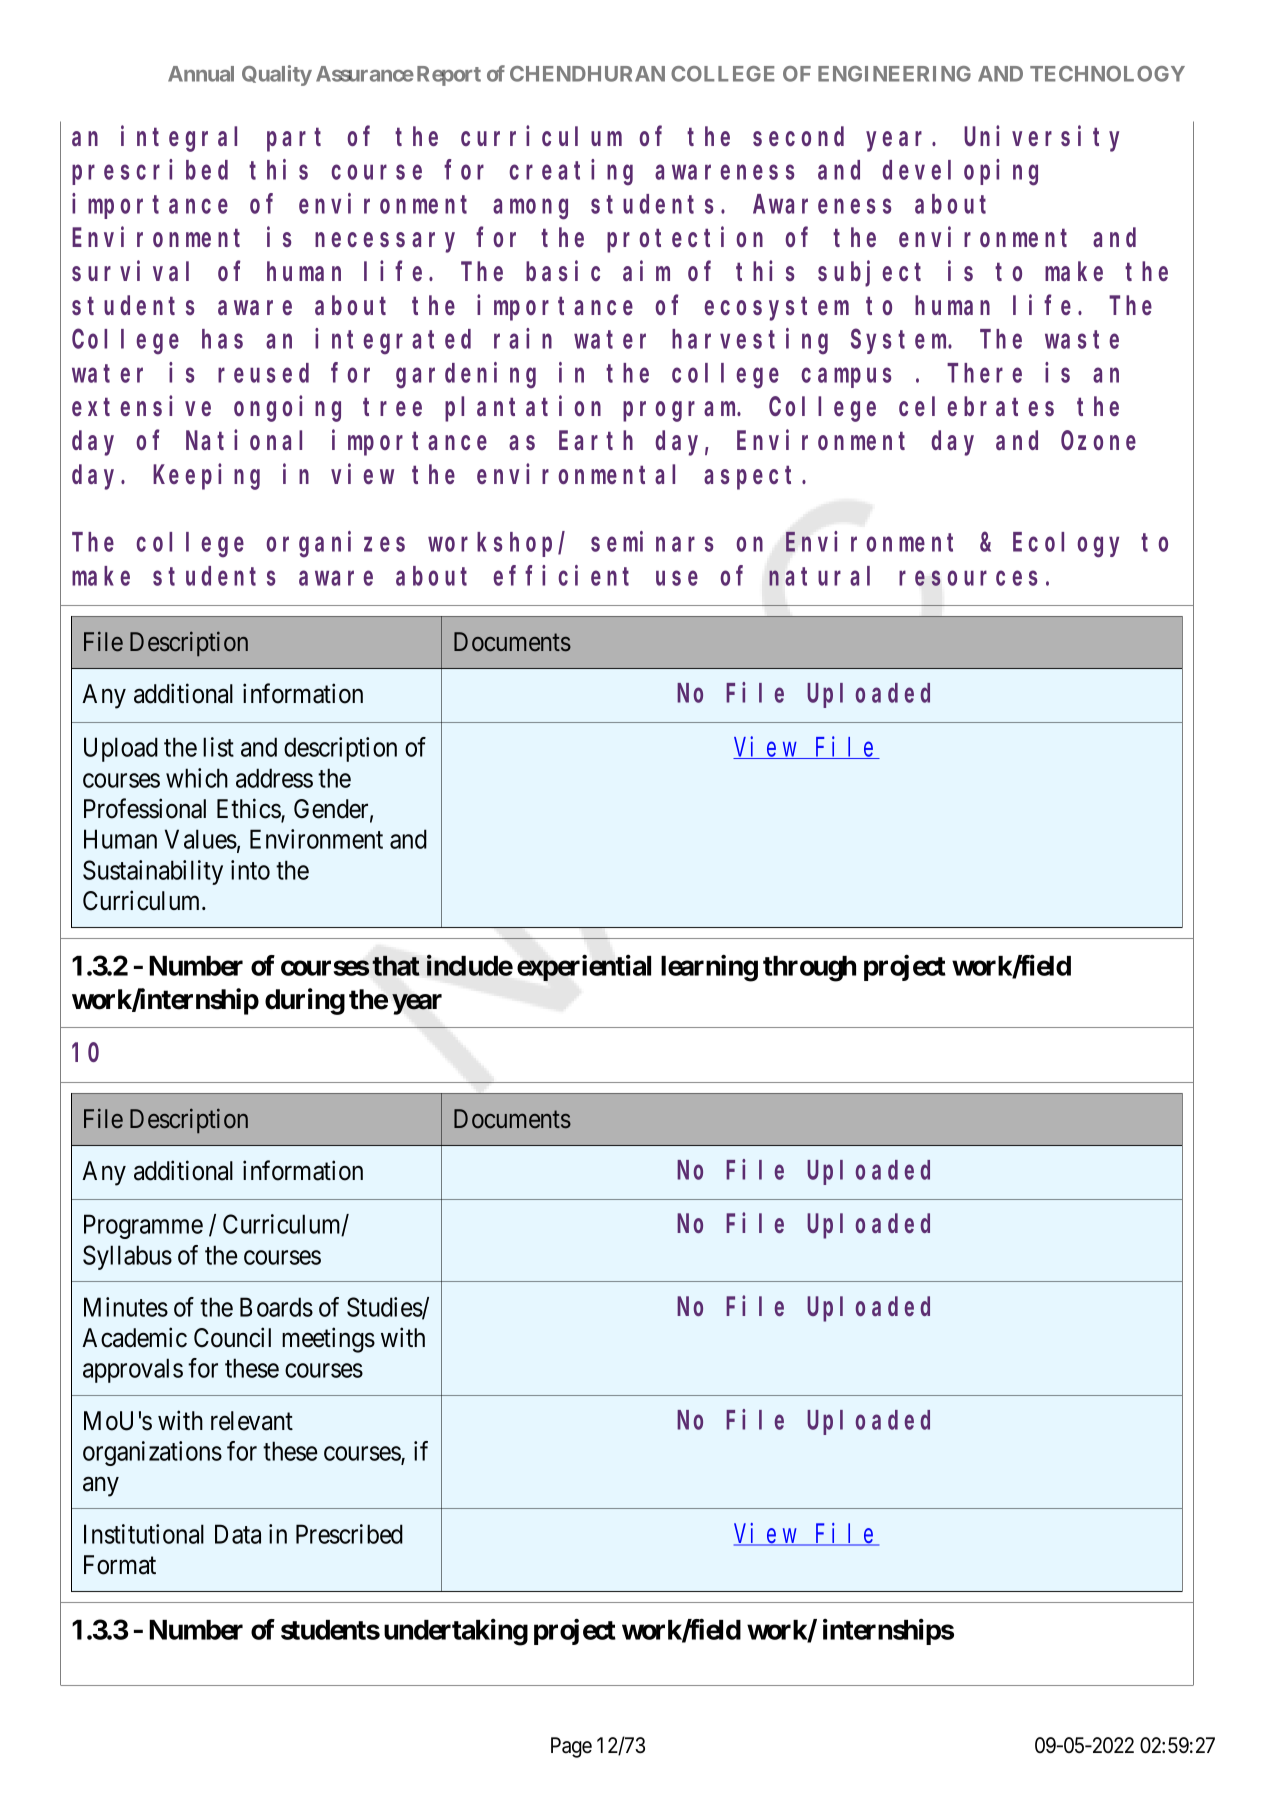 The height and width of the page is (1807, 1277). What do you see at coordinates (968, 578) in the page?
I see `resources` at bounding box center [968, 578].
